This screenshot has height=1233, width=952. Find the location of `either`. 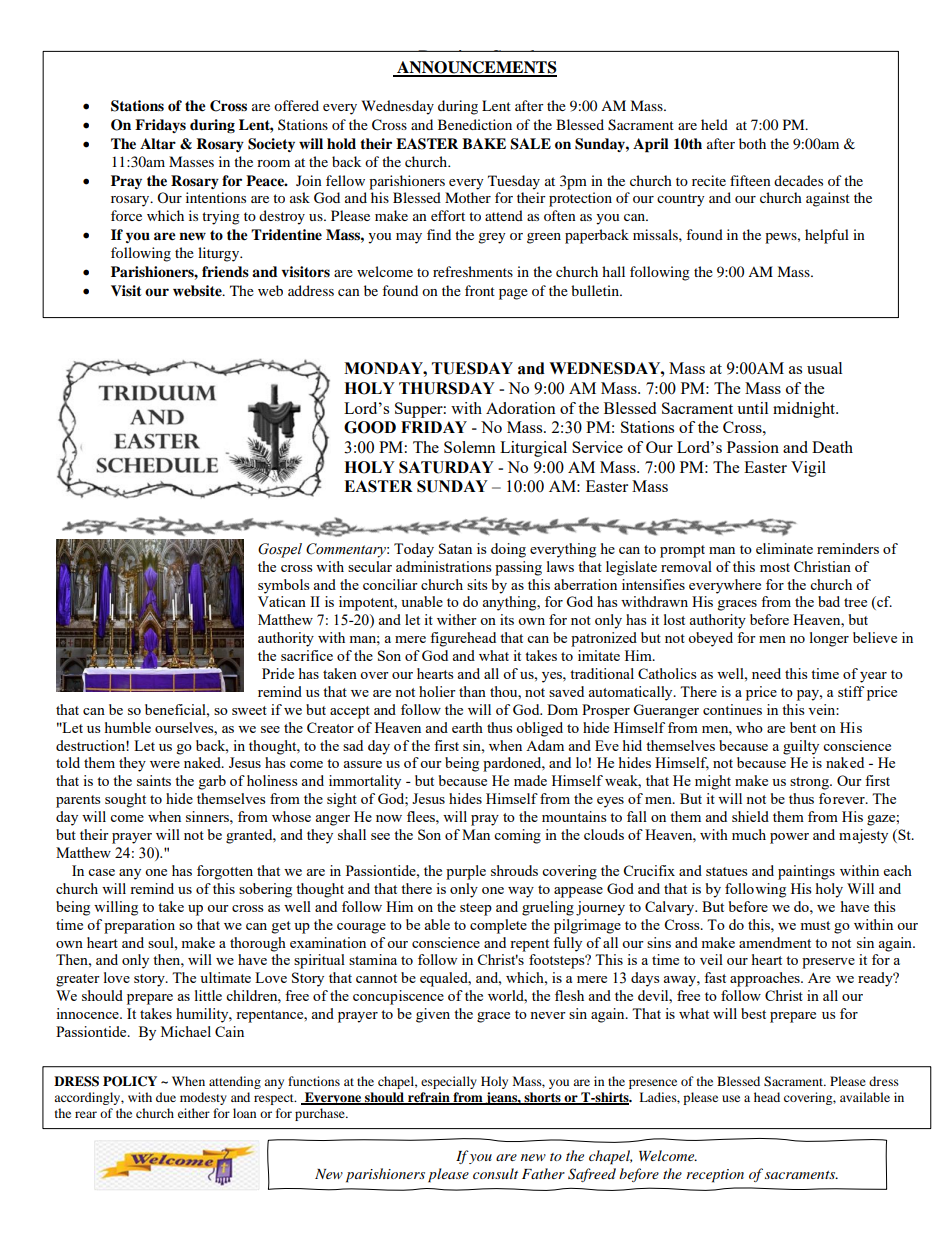

either is located at coordinates (194, 1113).
